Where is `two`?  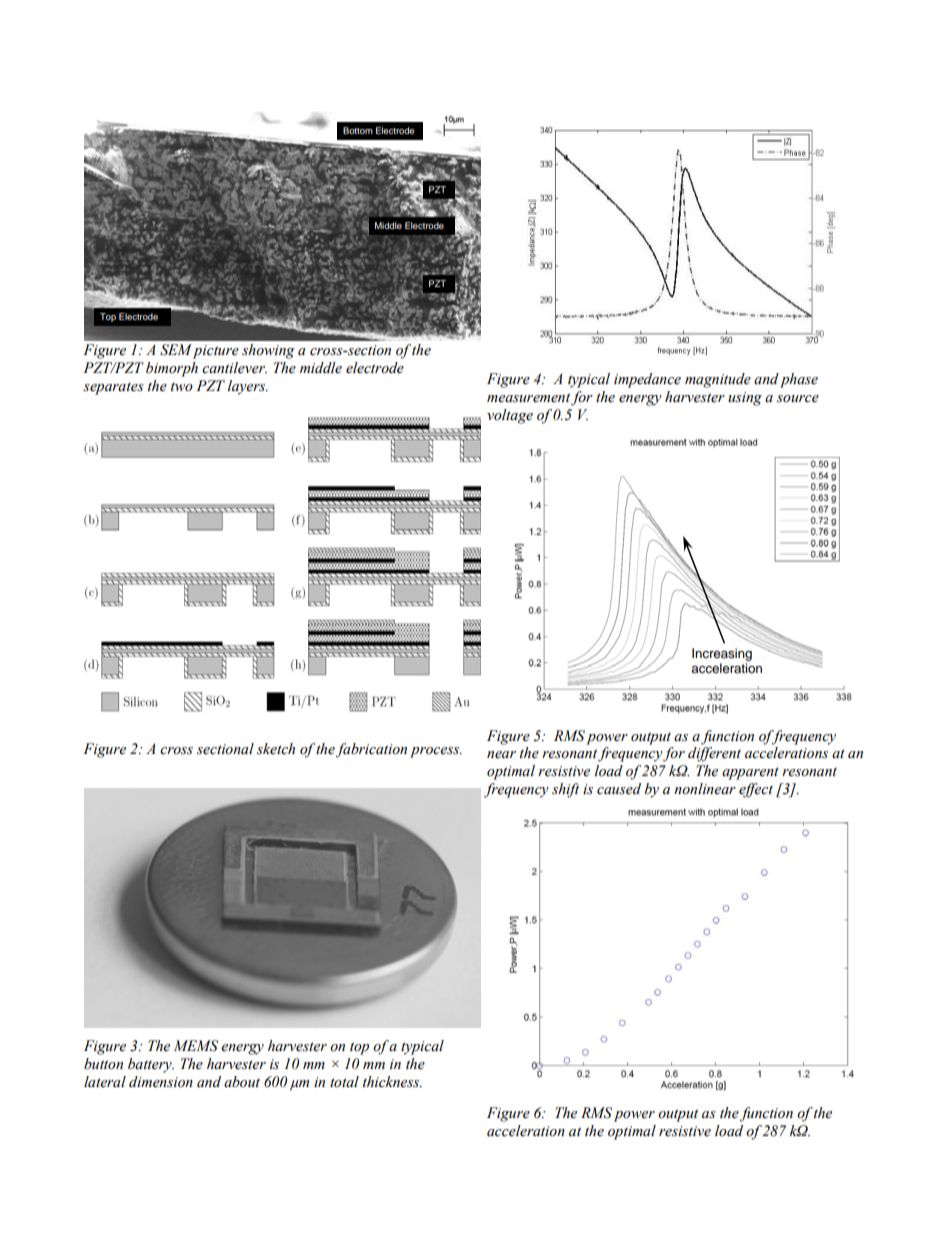 two is located at coordinates (182, 387).
